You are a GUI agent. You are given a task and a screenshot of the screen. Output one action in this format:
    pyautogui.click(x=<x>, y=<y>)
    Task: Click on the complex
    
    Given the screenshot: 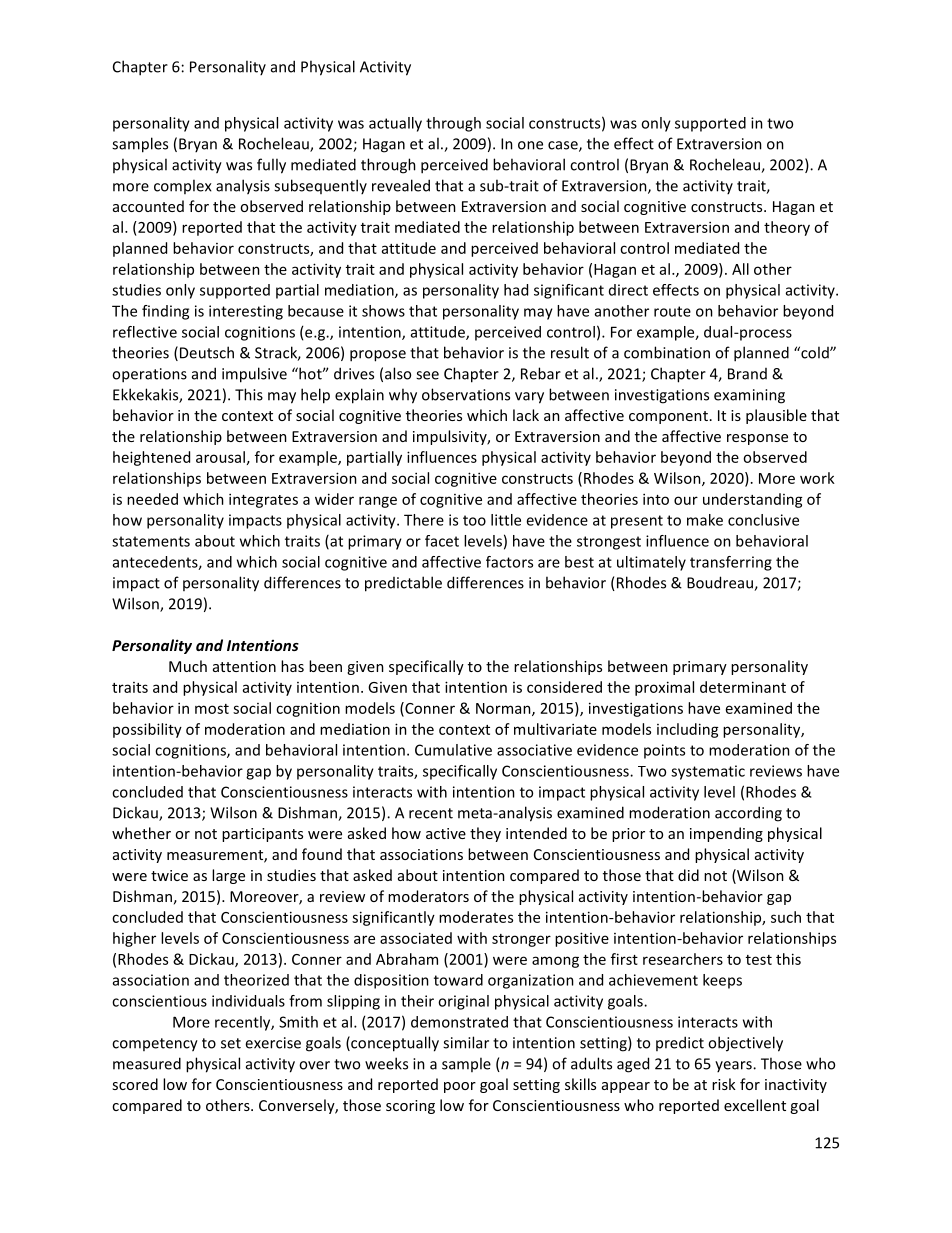 What is the action you would take?
    pyautogui.click(x=183, y=186)
